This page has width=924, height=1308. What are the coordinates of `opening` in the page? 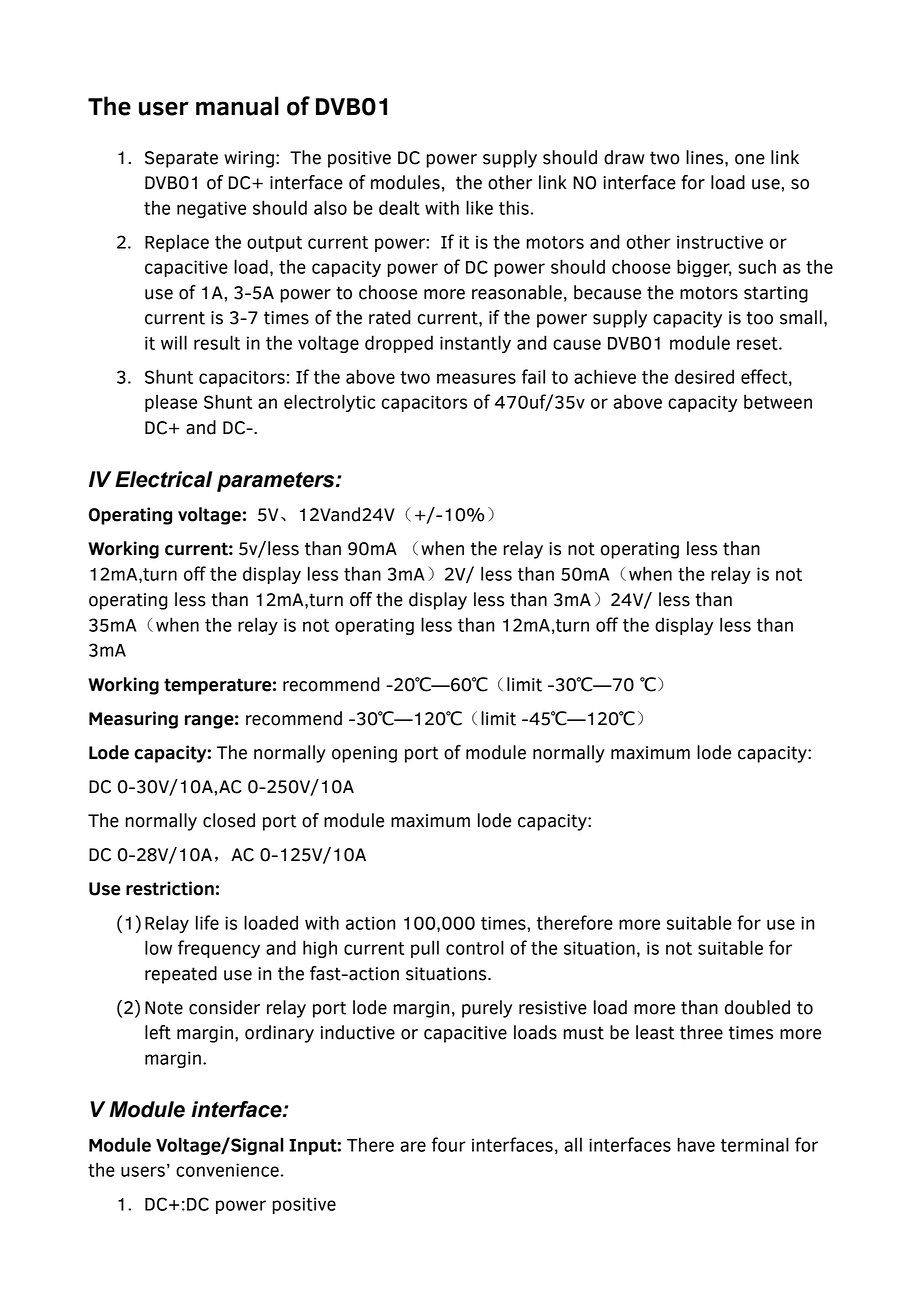 It's located at (364, 754).
